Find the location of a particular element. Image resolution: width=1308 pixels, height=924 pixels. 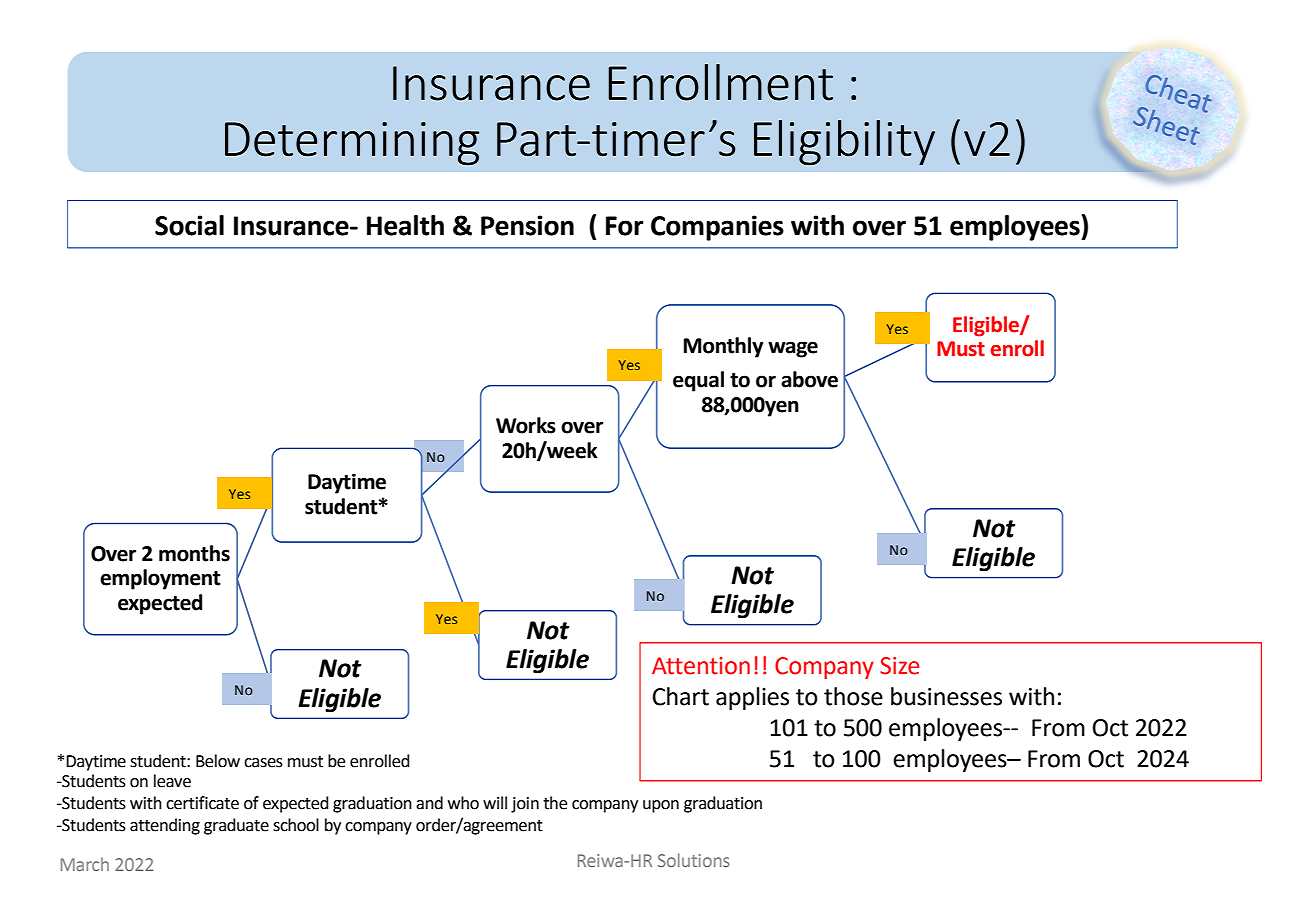

attending is located at coordinates (165, 826).
